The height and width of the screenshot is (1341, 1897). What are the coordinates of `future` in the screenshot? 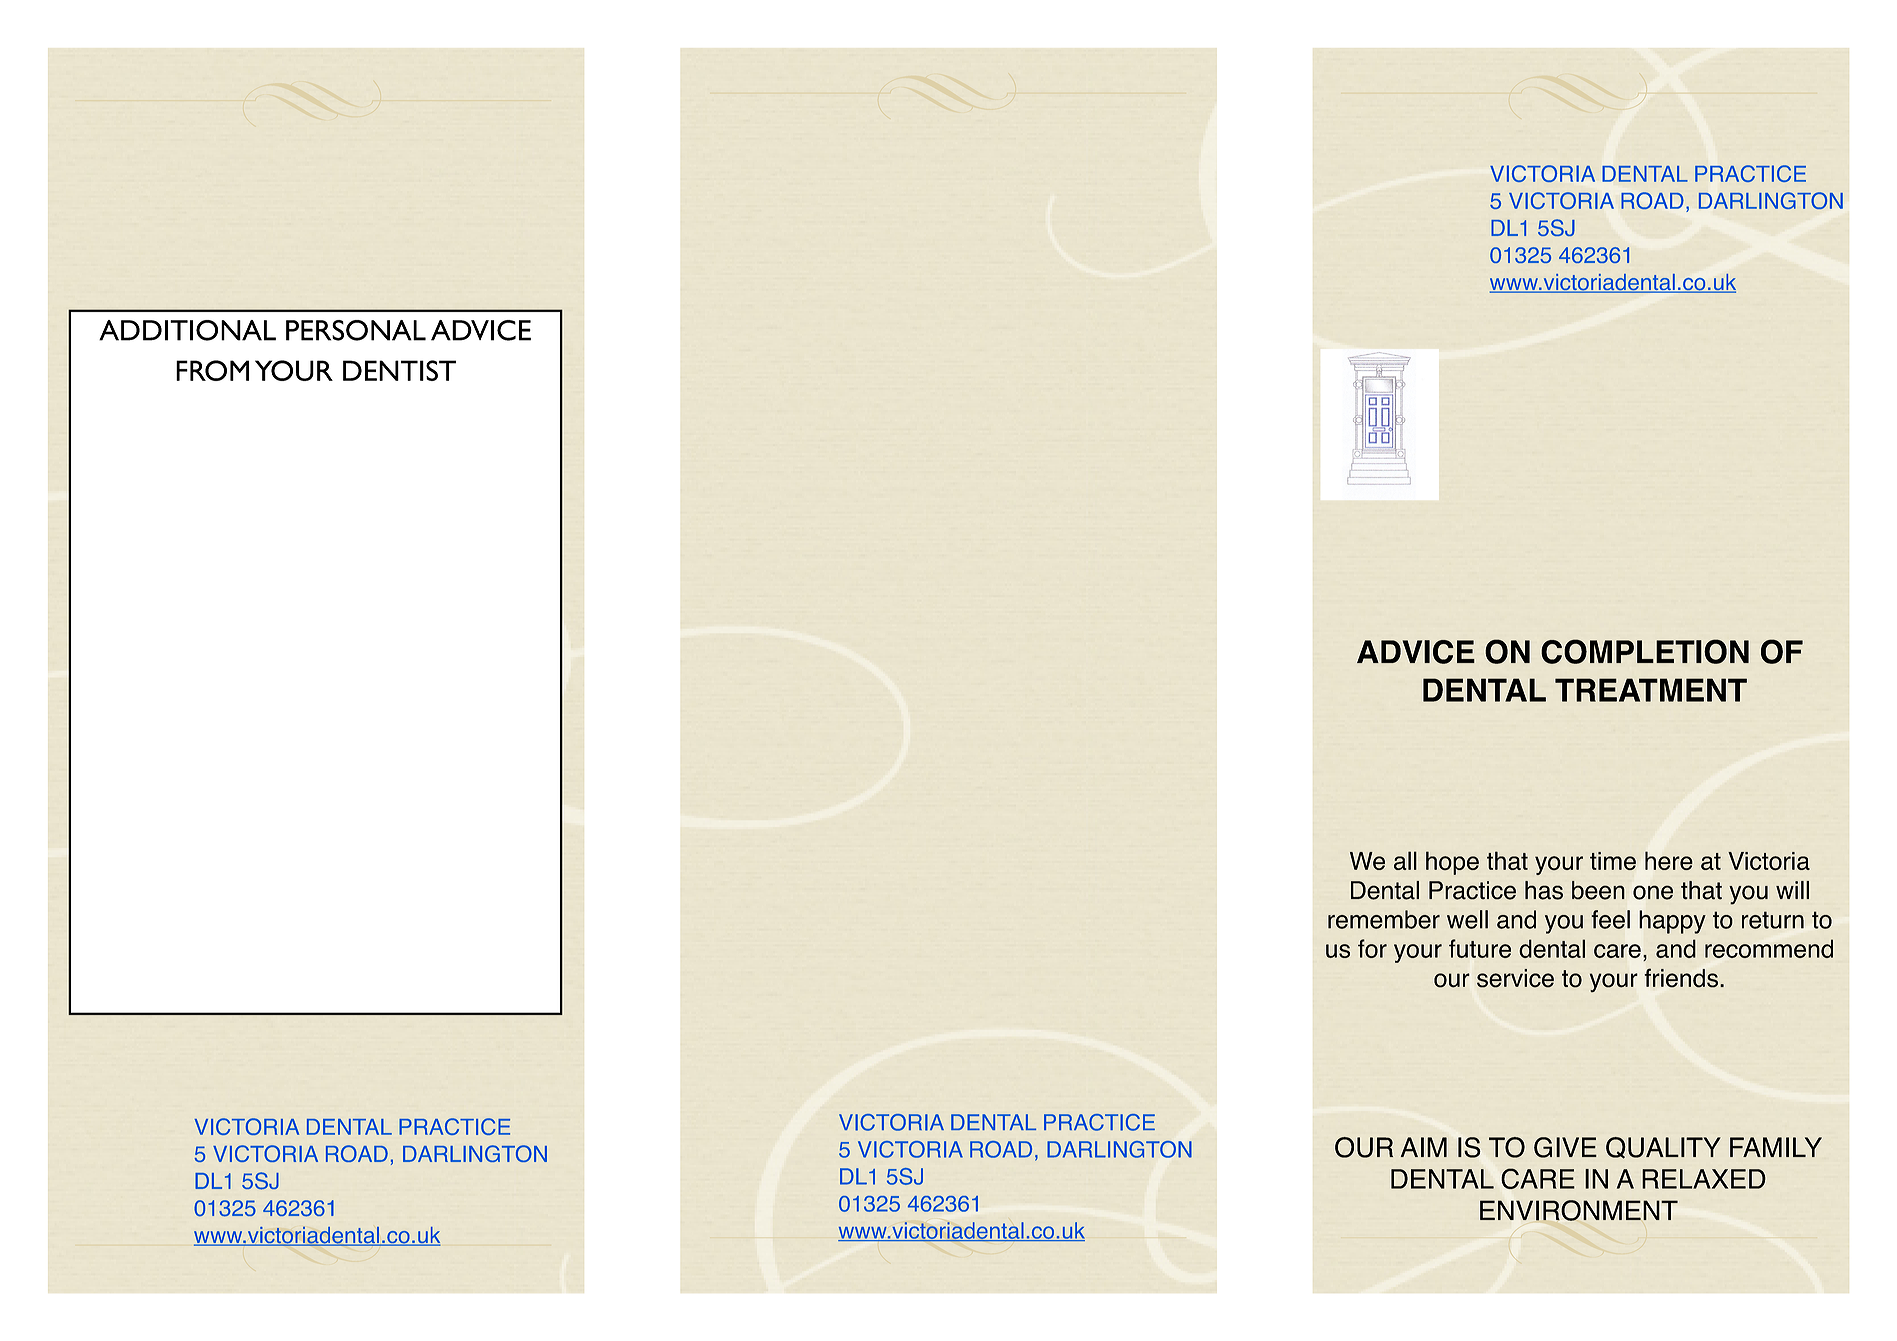 It's located at (1480, 948).
